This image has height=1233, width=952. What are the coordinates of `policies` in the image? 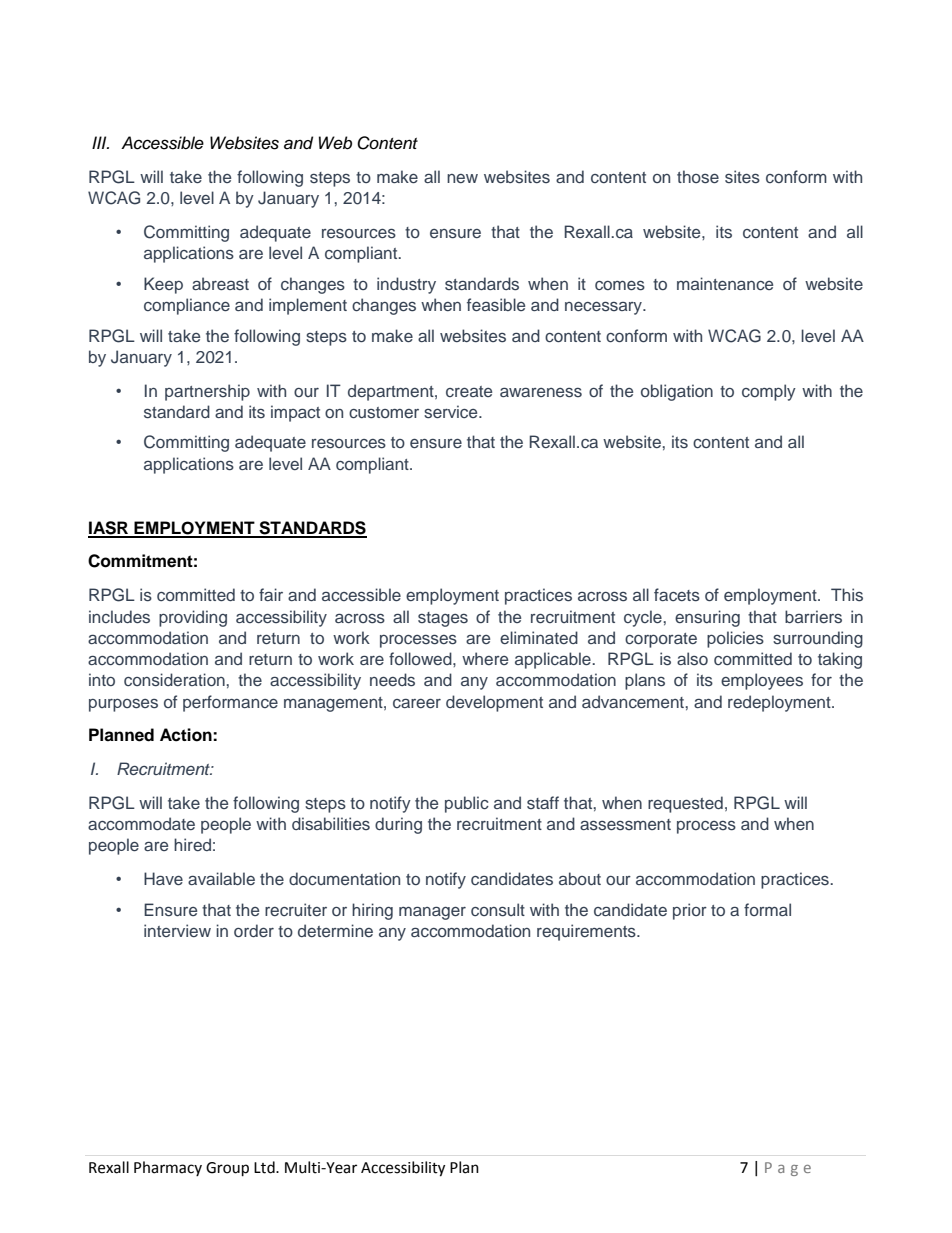 It's located at (735, 639).
